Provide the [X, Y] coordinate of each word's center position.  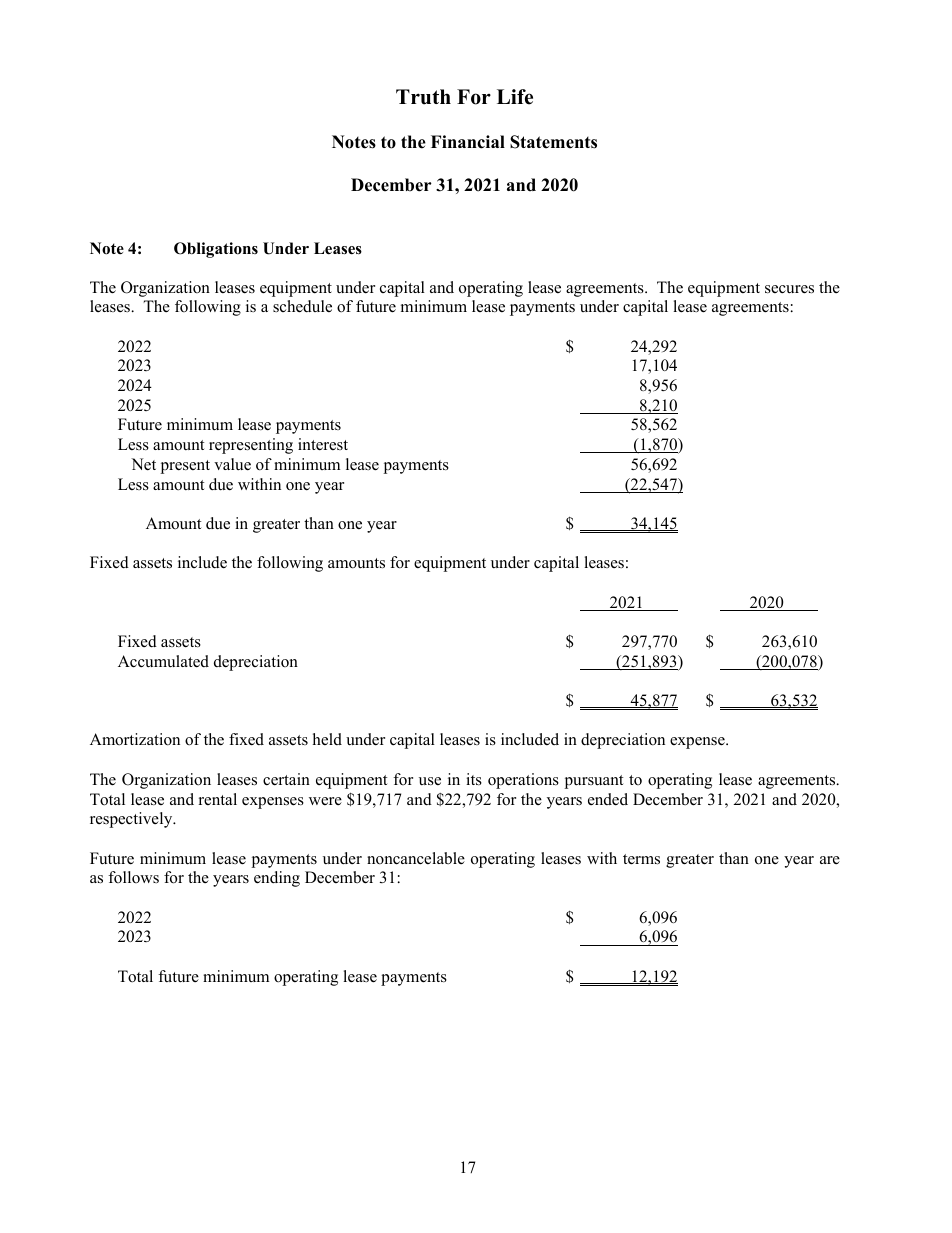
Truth [423, 97]
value [232, 464]
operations [523, 781]
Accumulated [163, 661]
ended [608, 799]
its [474, 779]
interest [323, 444]
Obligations [216, 250]
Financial [468, 142]
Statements [553, 142]
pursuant [593, 782]
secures [789, 289]
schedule [302, 306]
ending [277, 879]
